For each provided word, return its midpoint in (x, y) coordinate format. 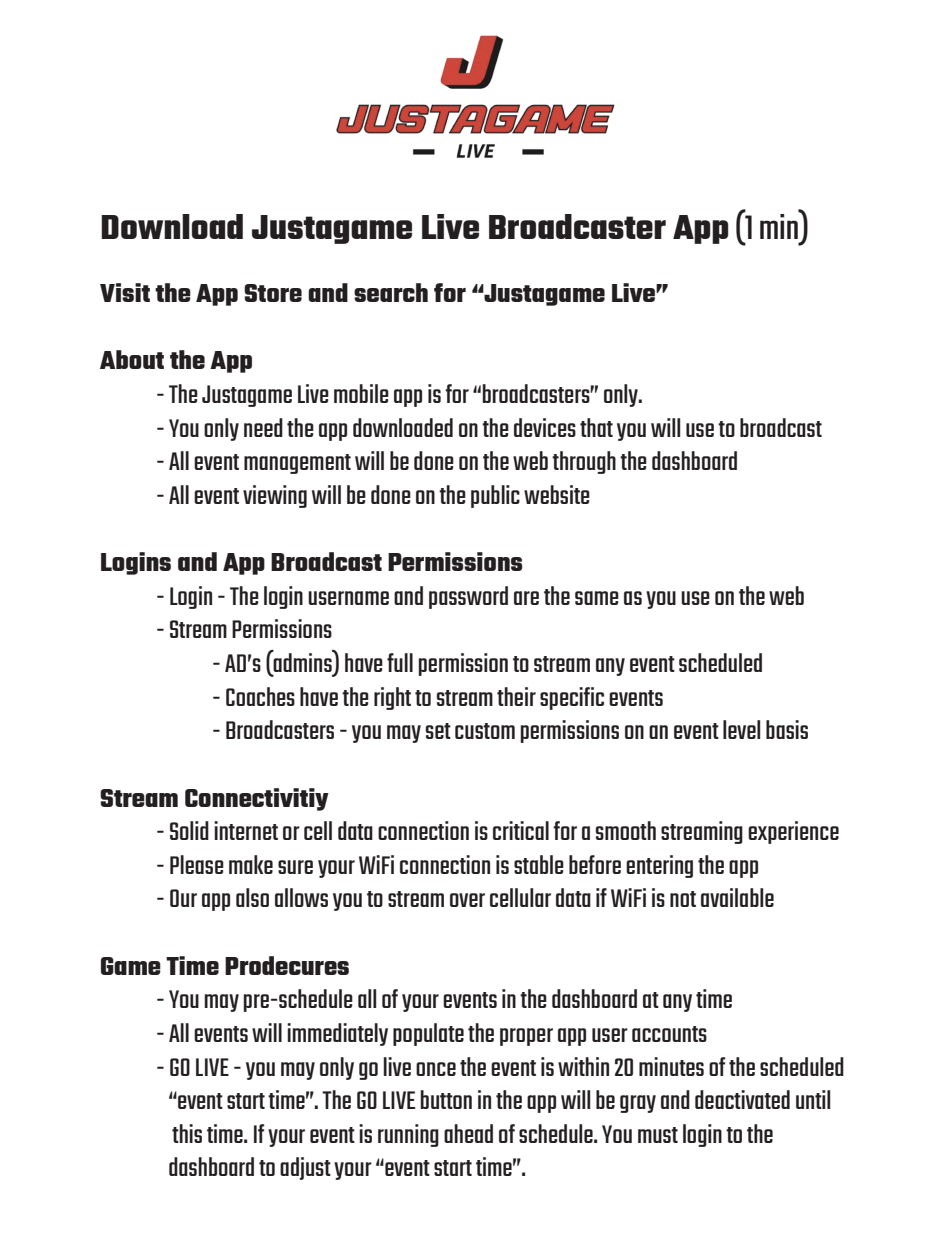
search (391, 292)
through (584, 462)
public (495, 496)
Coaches (260, 696)
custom (485, 731)
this (187, 1133)
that (596, 427)
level (741, 729)
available (737, 897)
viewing (275, 496)
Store (273, 293)
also (252, 897)
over (467, 900)
